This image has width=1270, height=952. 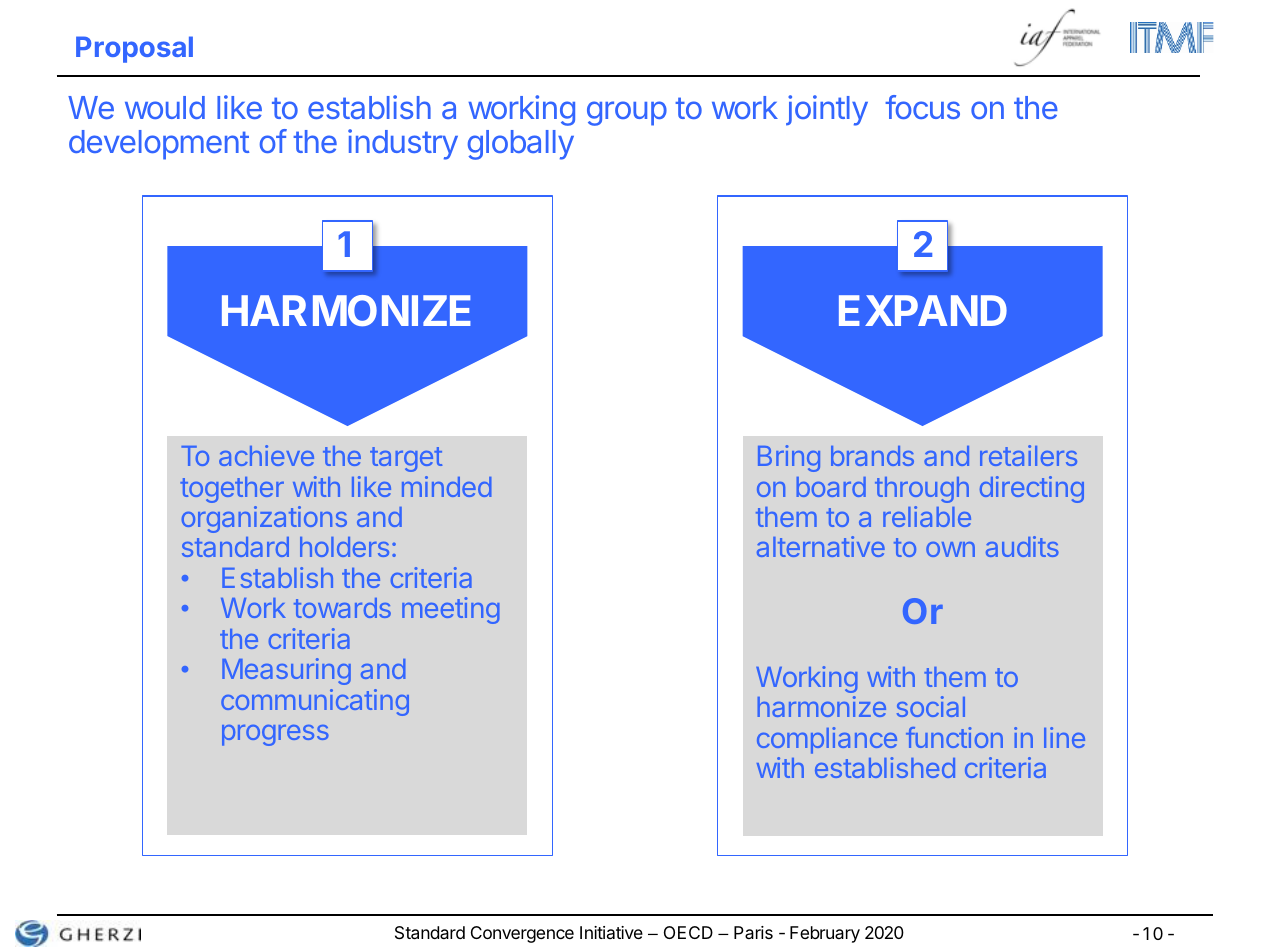 What do you see at coordinates (522, 934) in the image?
I see `Convergence` at bounding box center [522, 934].
